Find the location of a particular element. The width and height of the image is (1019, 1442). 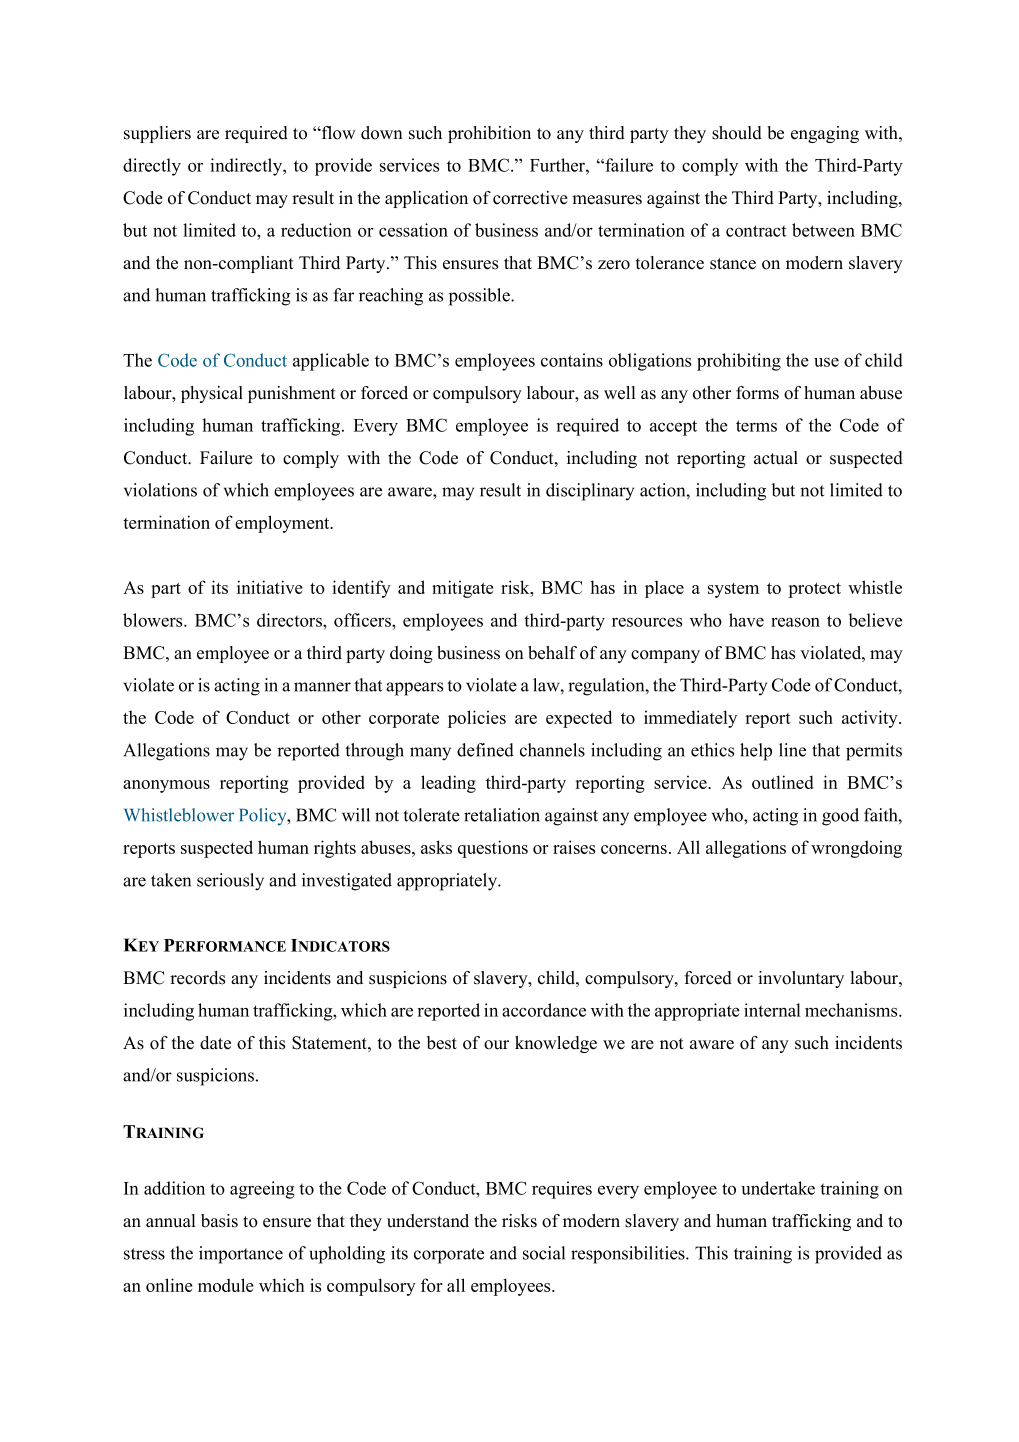

anonymous is located at coordinates (166, 786).
